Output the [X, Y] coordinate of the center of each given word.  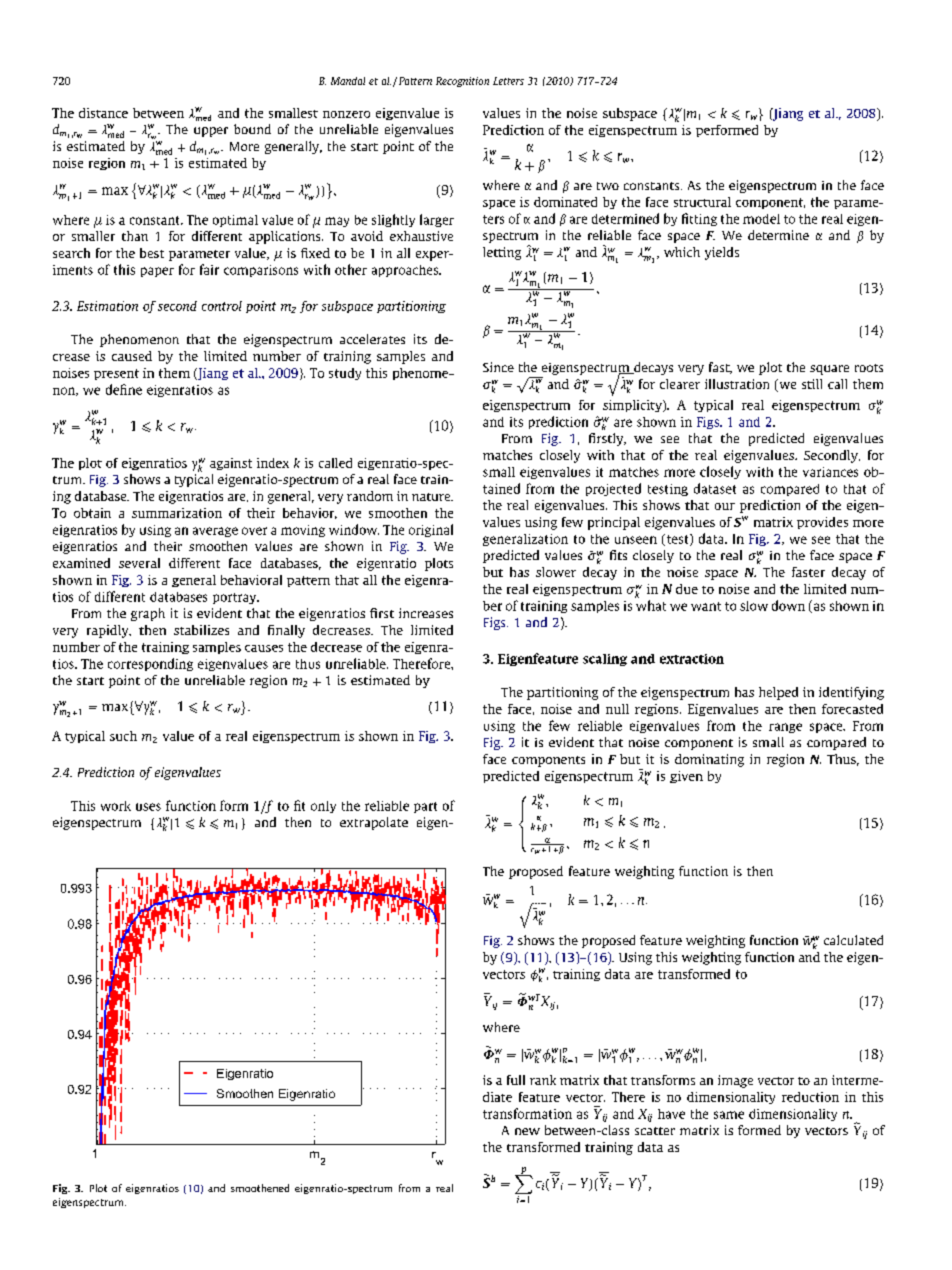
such [123, 736]
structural [702, 202]
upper [211, 132]
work [116, 806]
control [222, 306]
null [617, 709]
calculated [853, 940]
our [725, 506]
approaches [406, 271]
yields [722, 253]
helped [778, 693]
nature [432, 497]
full [516, 1080]
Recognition [462, 82]
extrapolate [374, 823]
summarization [177, 513]
